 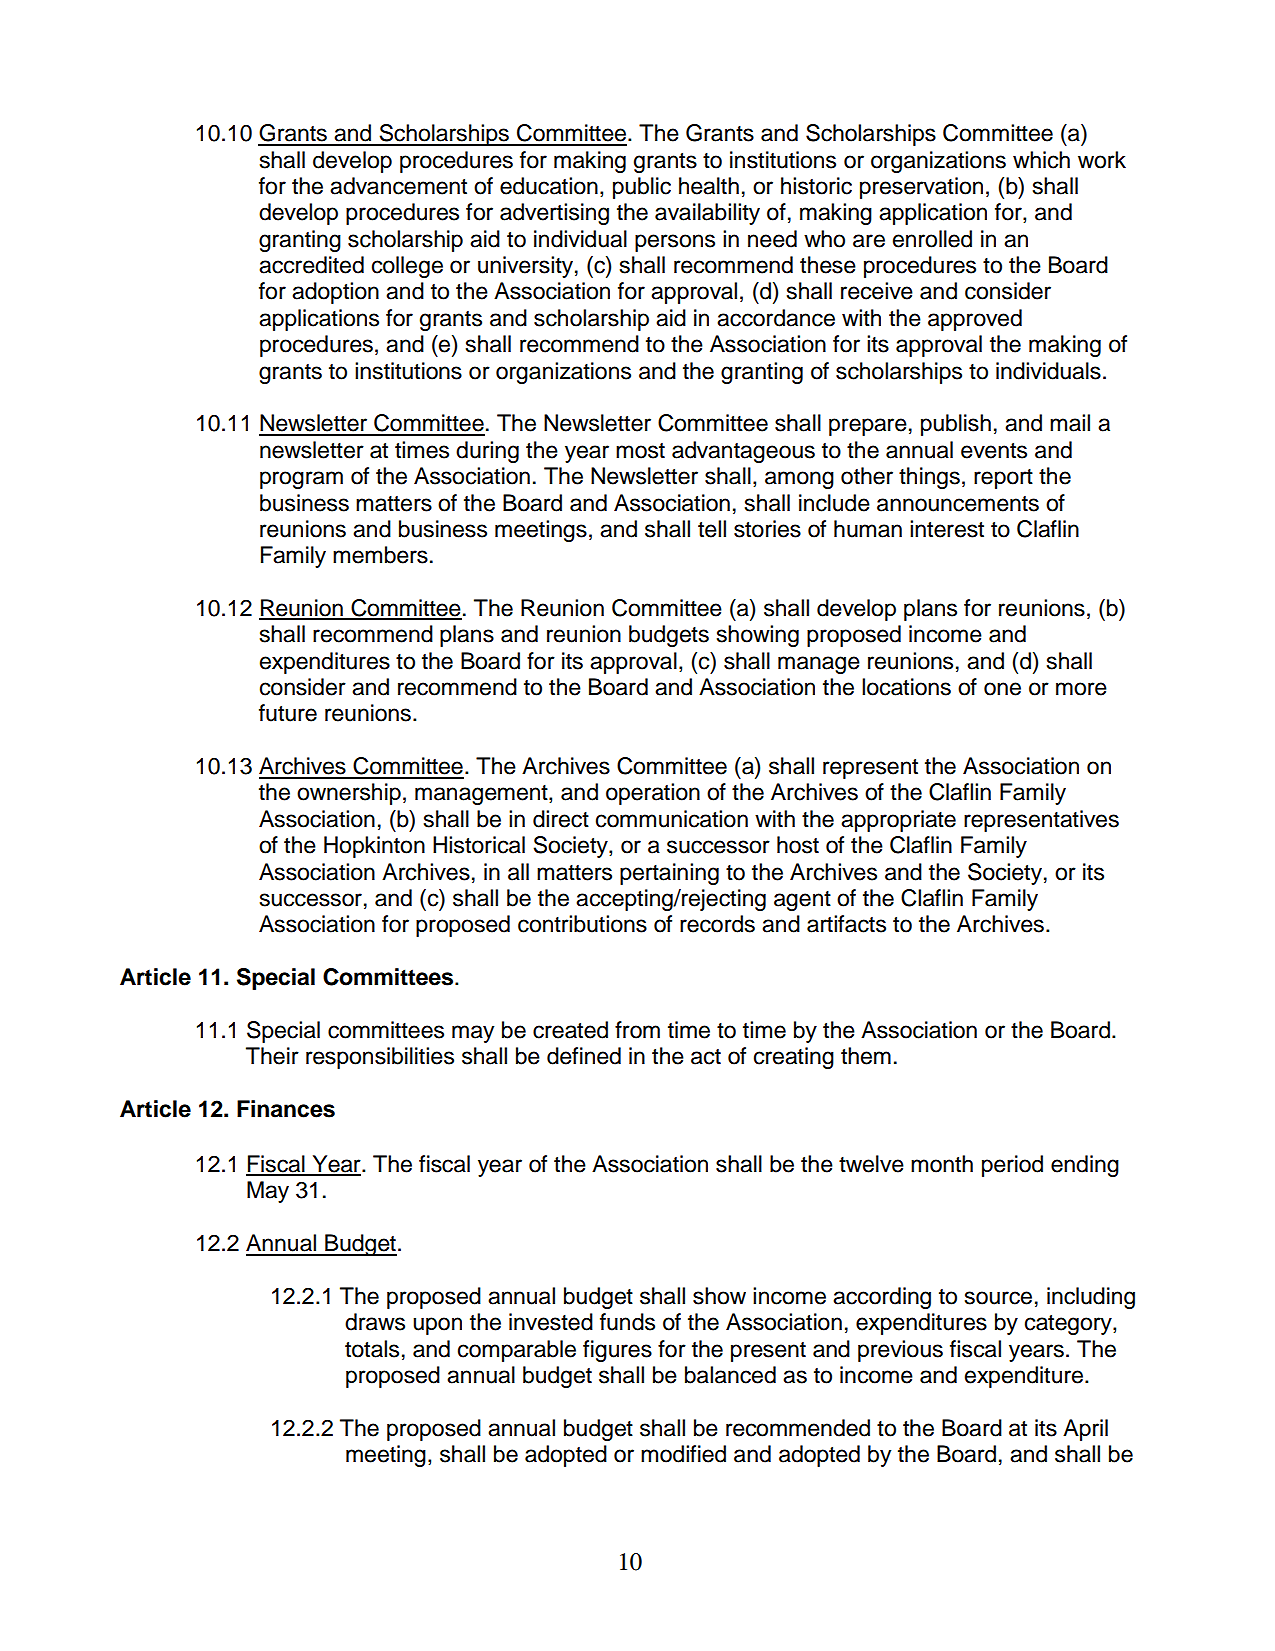 What do you see at coordinates (372, 1349) in the page?
I see `totals` at bounding box center [372, 1349].
